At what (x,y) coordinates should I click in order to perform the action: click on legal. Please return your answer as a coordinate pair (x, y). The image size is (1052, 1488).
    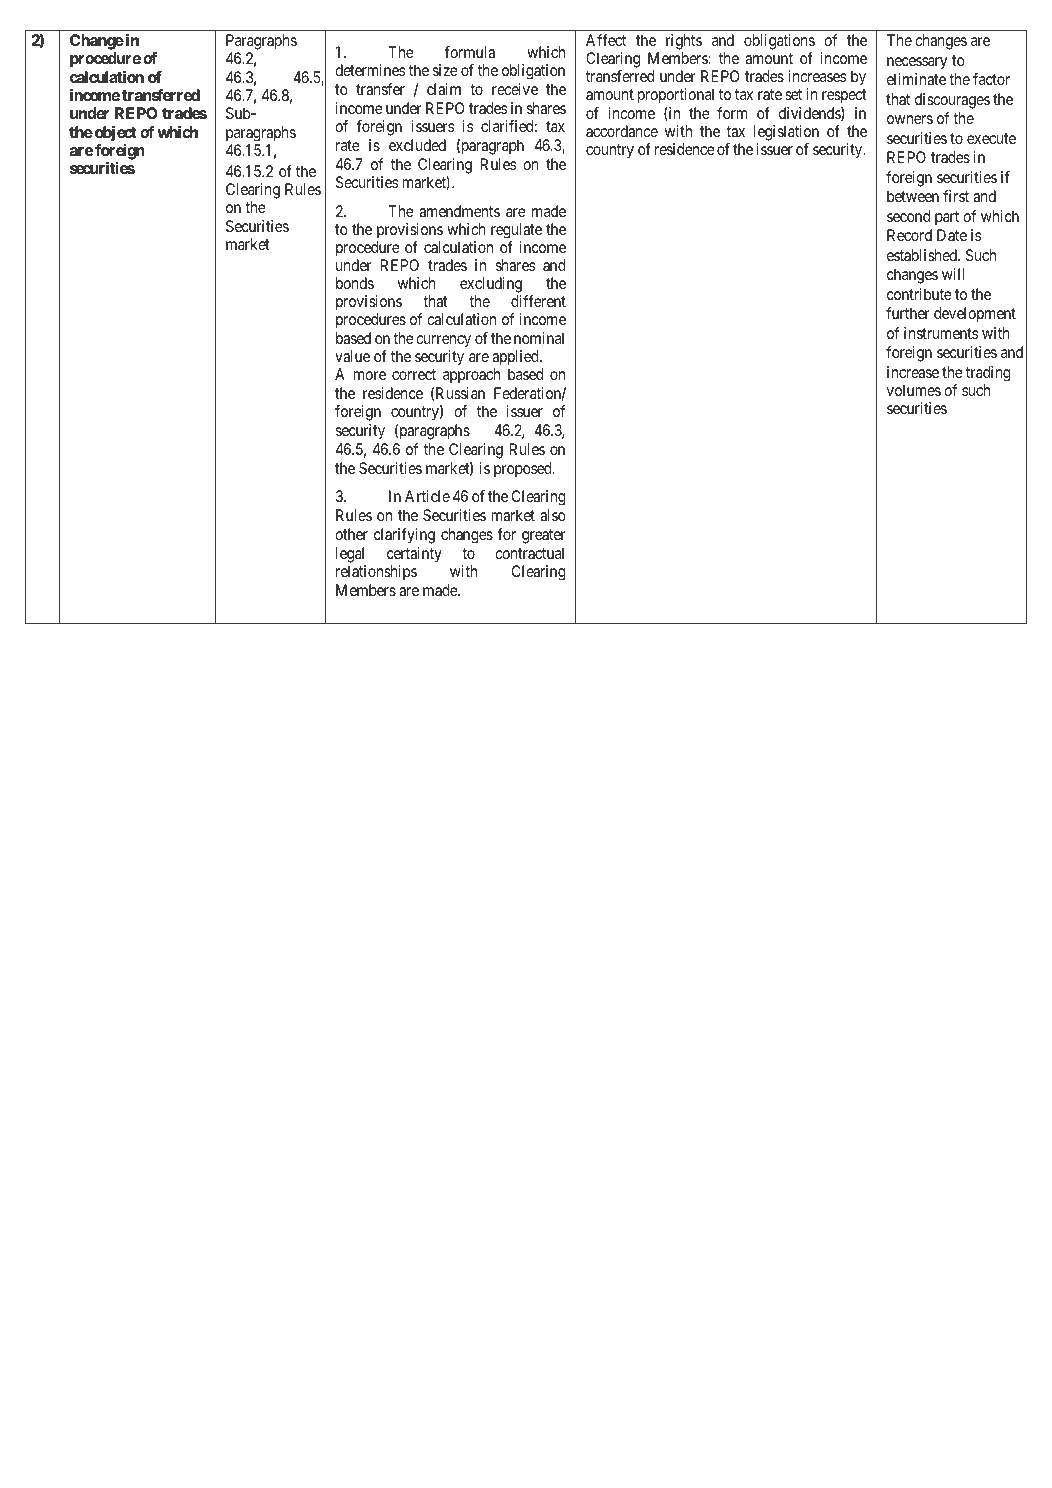
    Looking at the image, I should click on (350, 555).
